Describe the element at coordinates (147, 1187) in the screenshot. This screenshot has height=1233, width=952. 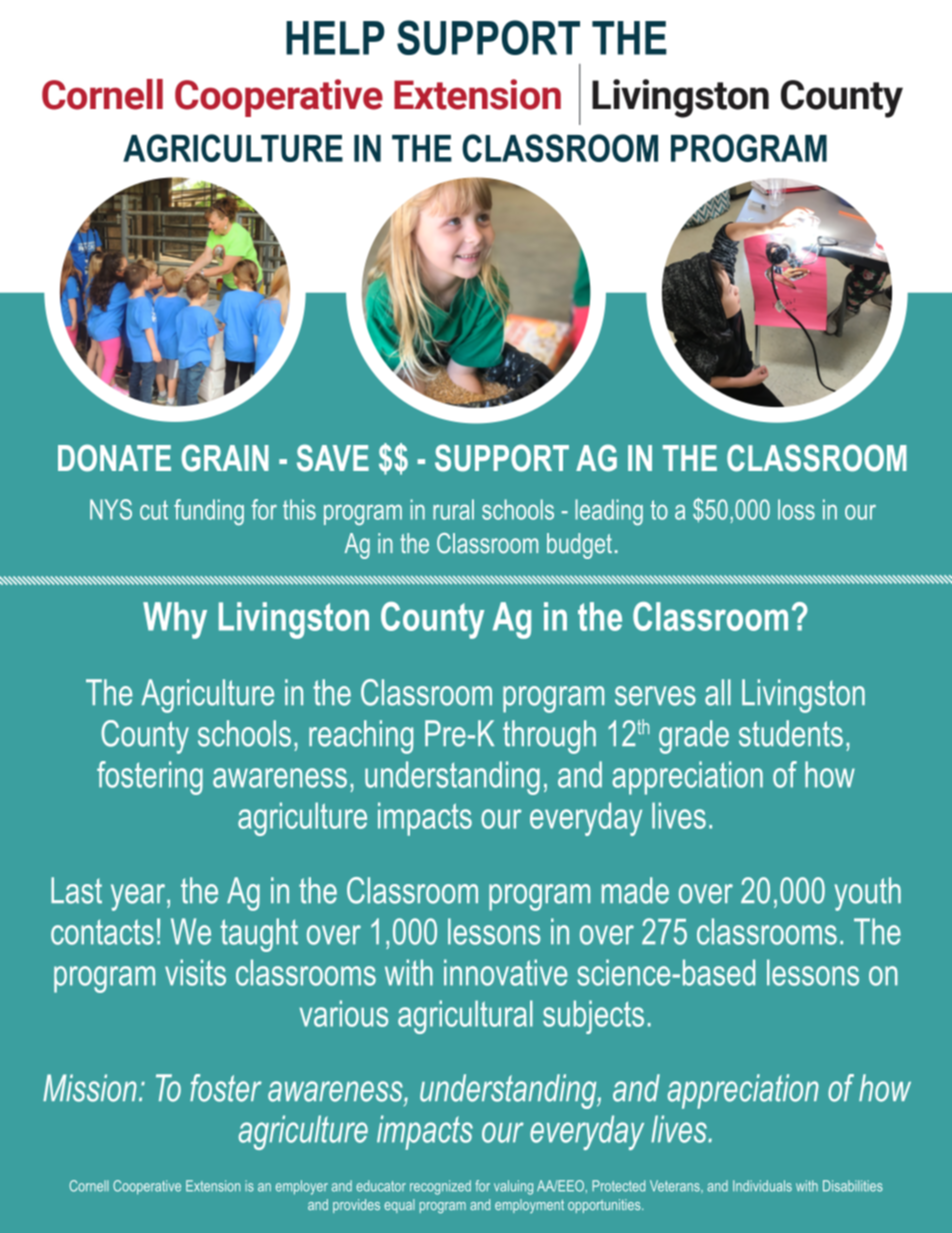
I see `Cooperative` at that location.
